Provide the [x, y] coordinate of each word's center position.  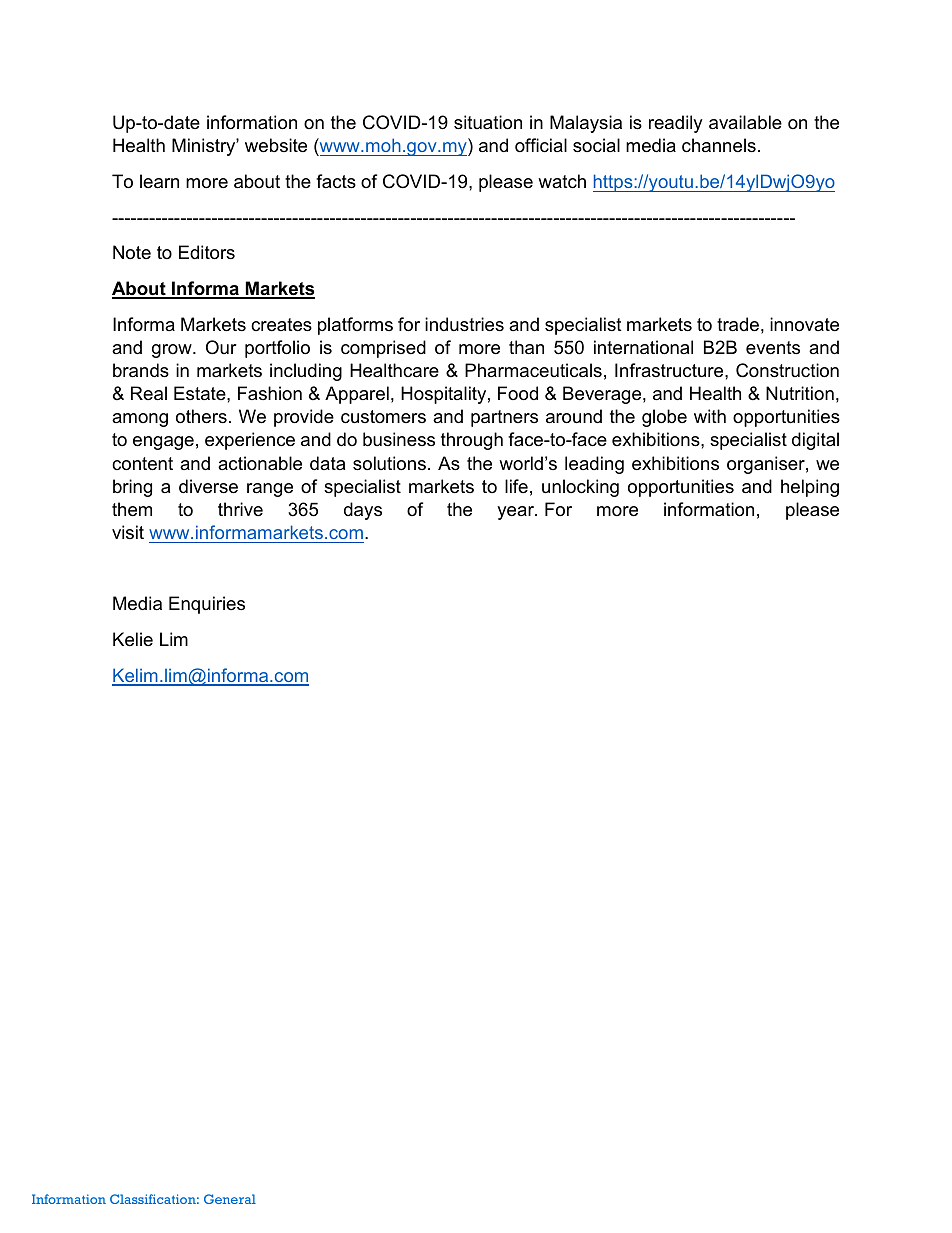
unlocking [580, 488]
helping [810, 488]
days [363, 511]
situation [488, 122]
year [516, 513]
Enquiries [207, 605]
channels [719, 145]
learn [159, 181]
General [230, 1199]
